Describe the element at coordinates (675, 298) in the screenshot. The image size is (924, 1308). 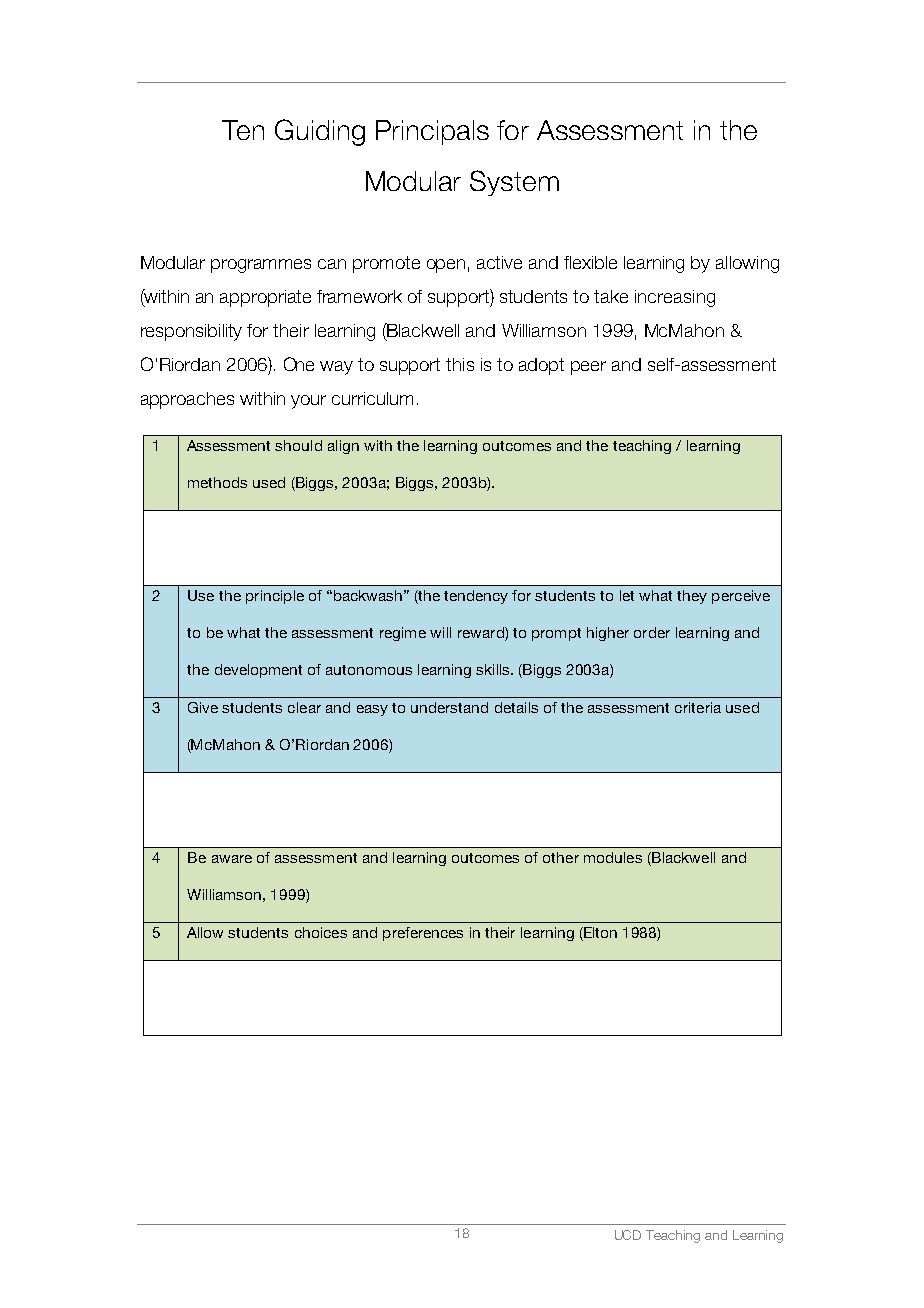
I see `increasing` at that location.
